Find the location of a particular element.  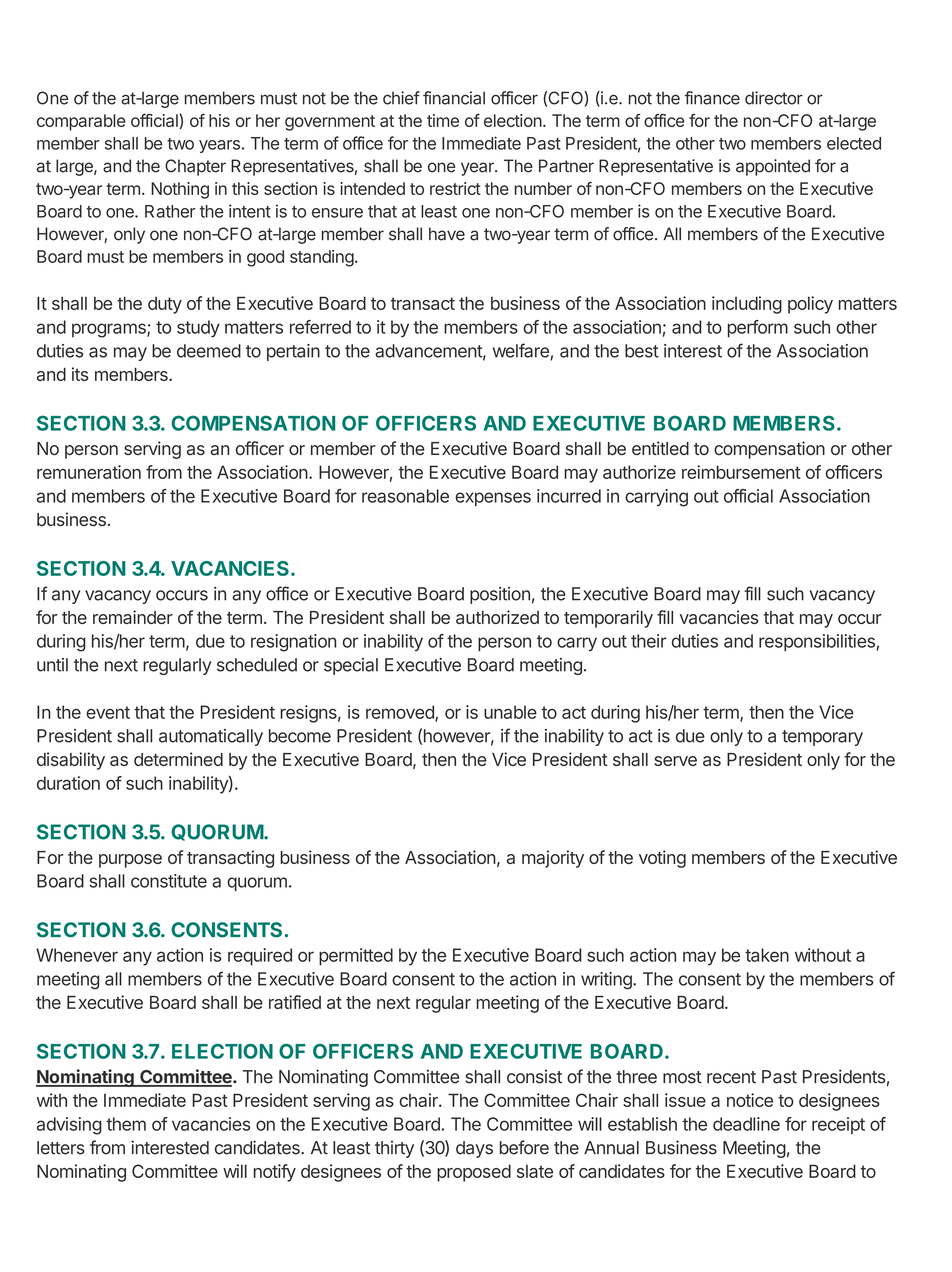

them is located at coordinates (126, 1124).
